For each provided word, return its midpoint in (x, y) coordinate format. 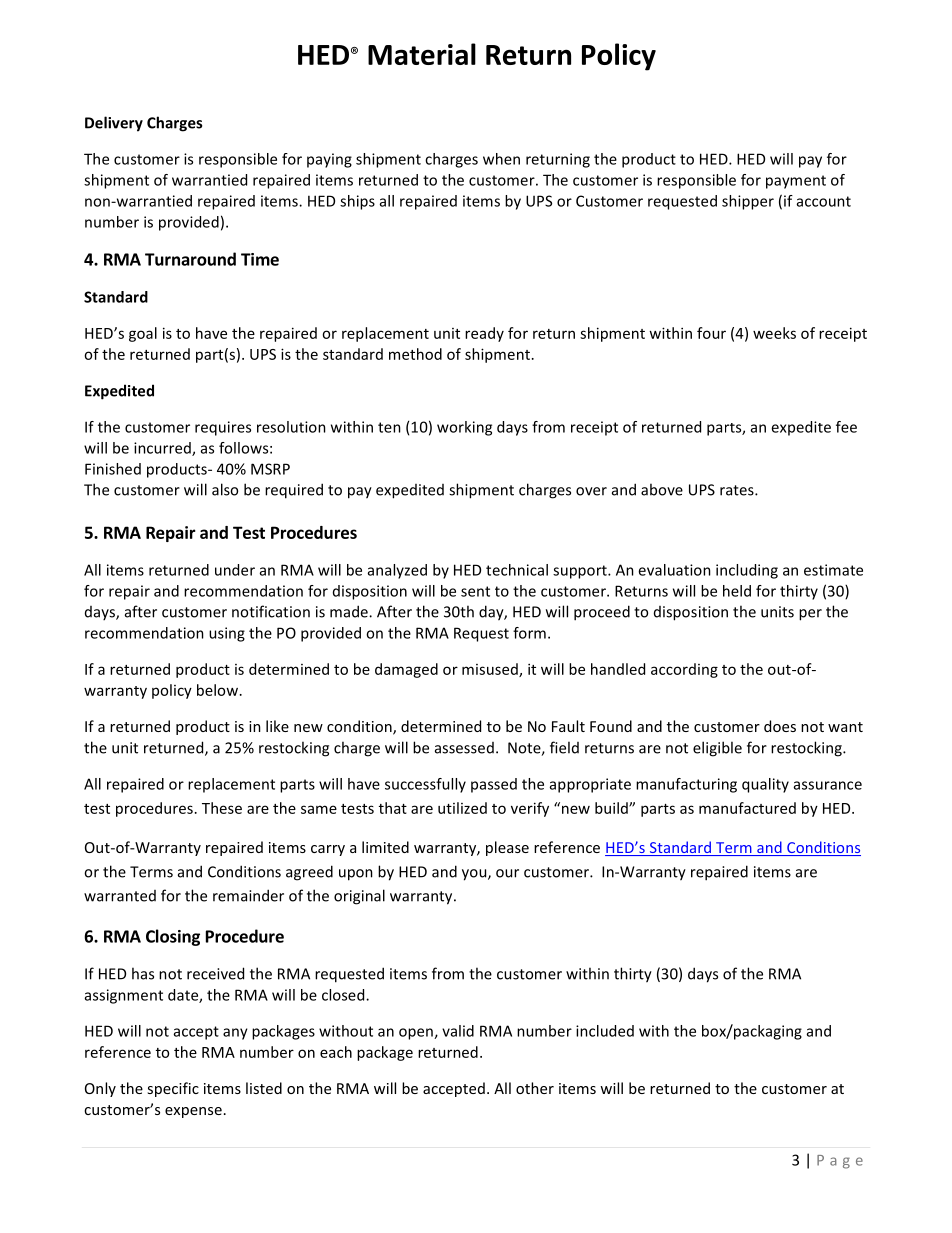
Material (422, 54)
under (235, 570)
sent (475, 591)
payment (796, 182)
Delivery (114, 124)
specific (173, 1089)
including (747, 571)
